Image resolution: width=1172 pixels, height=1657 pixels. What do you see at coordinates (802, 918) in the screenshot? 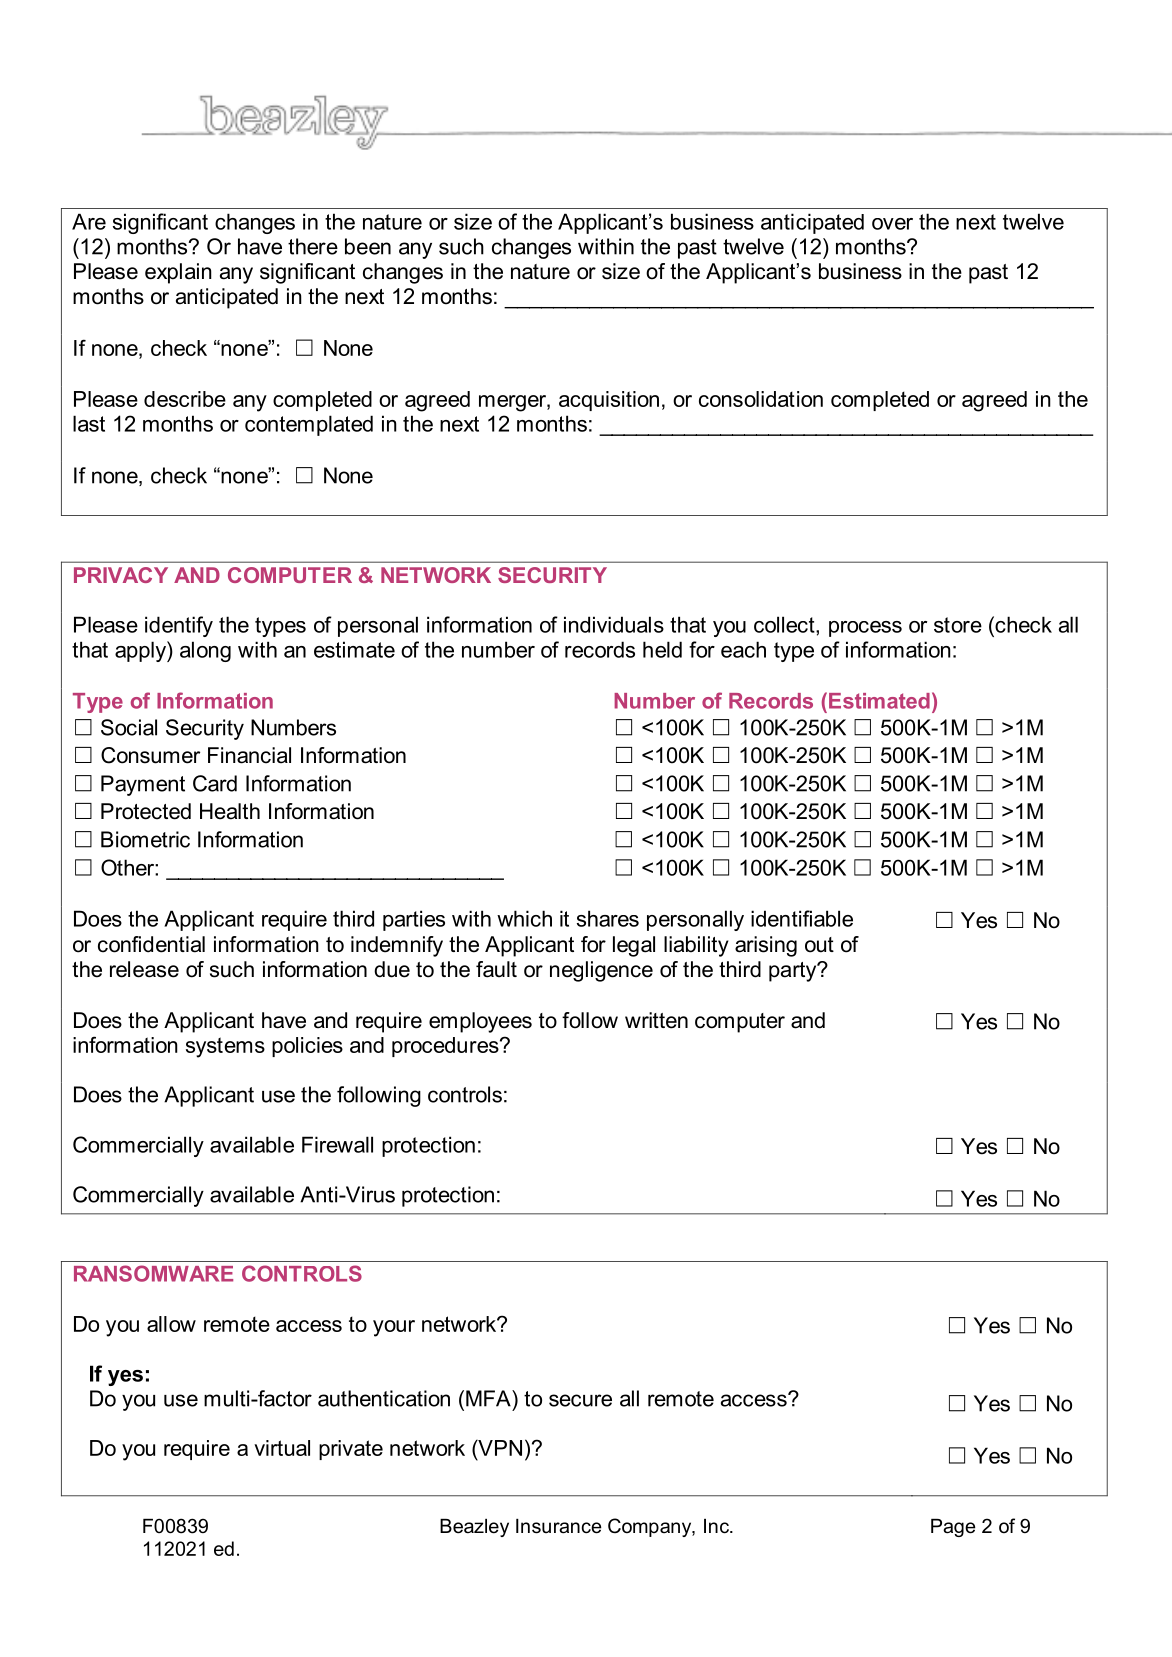
I see `identifiable` at bounding box center [802, 918].
